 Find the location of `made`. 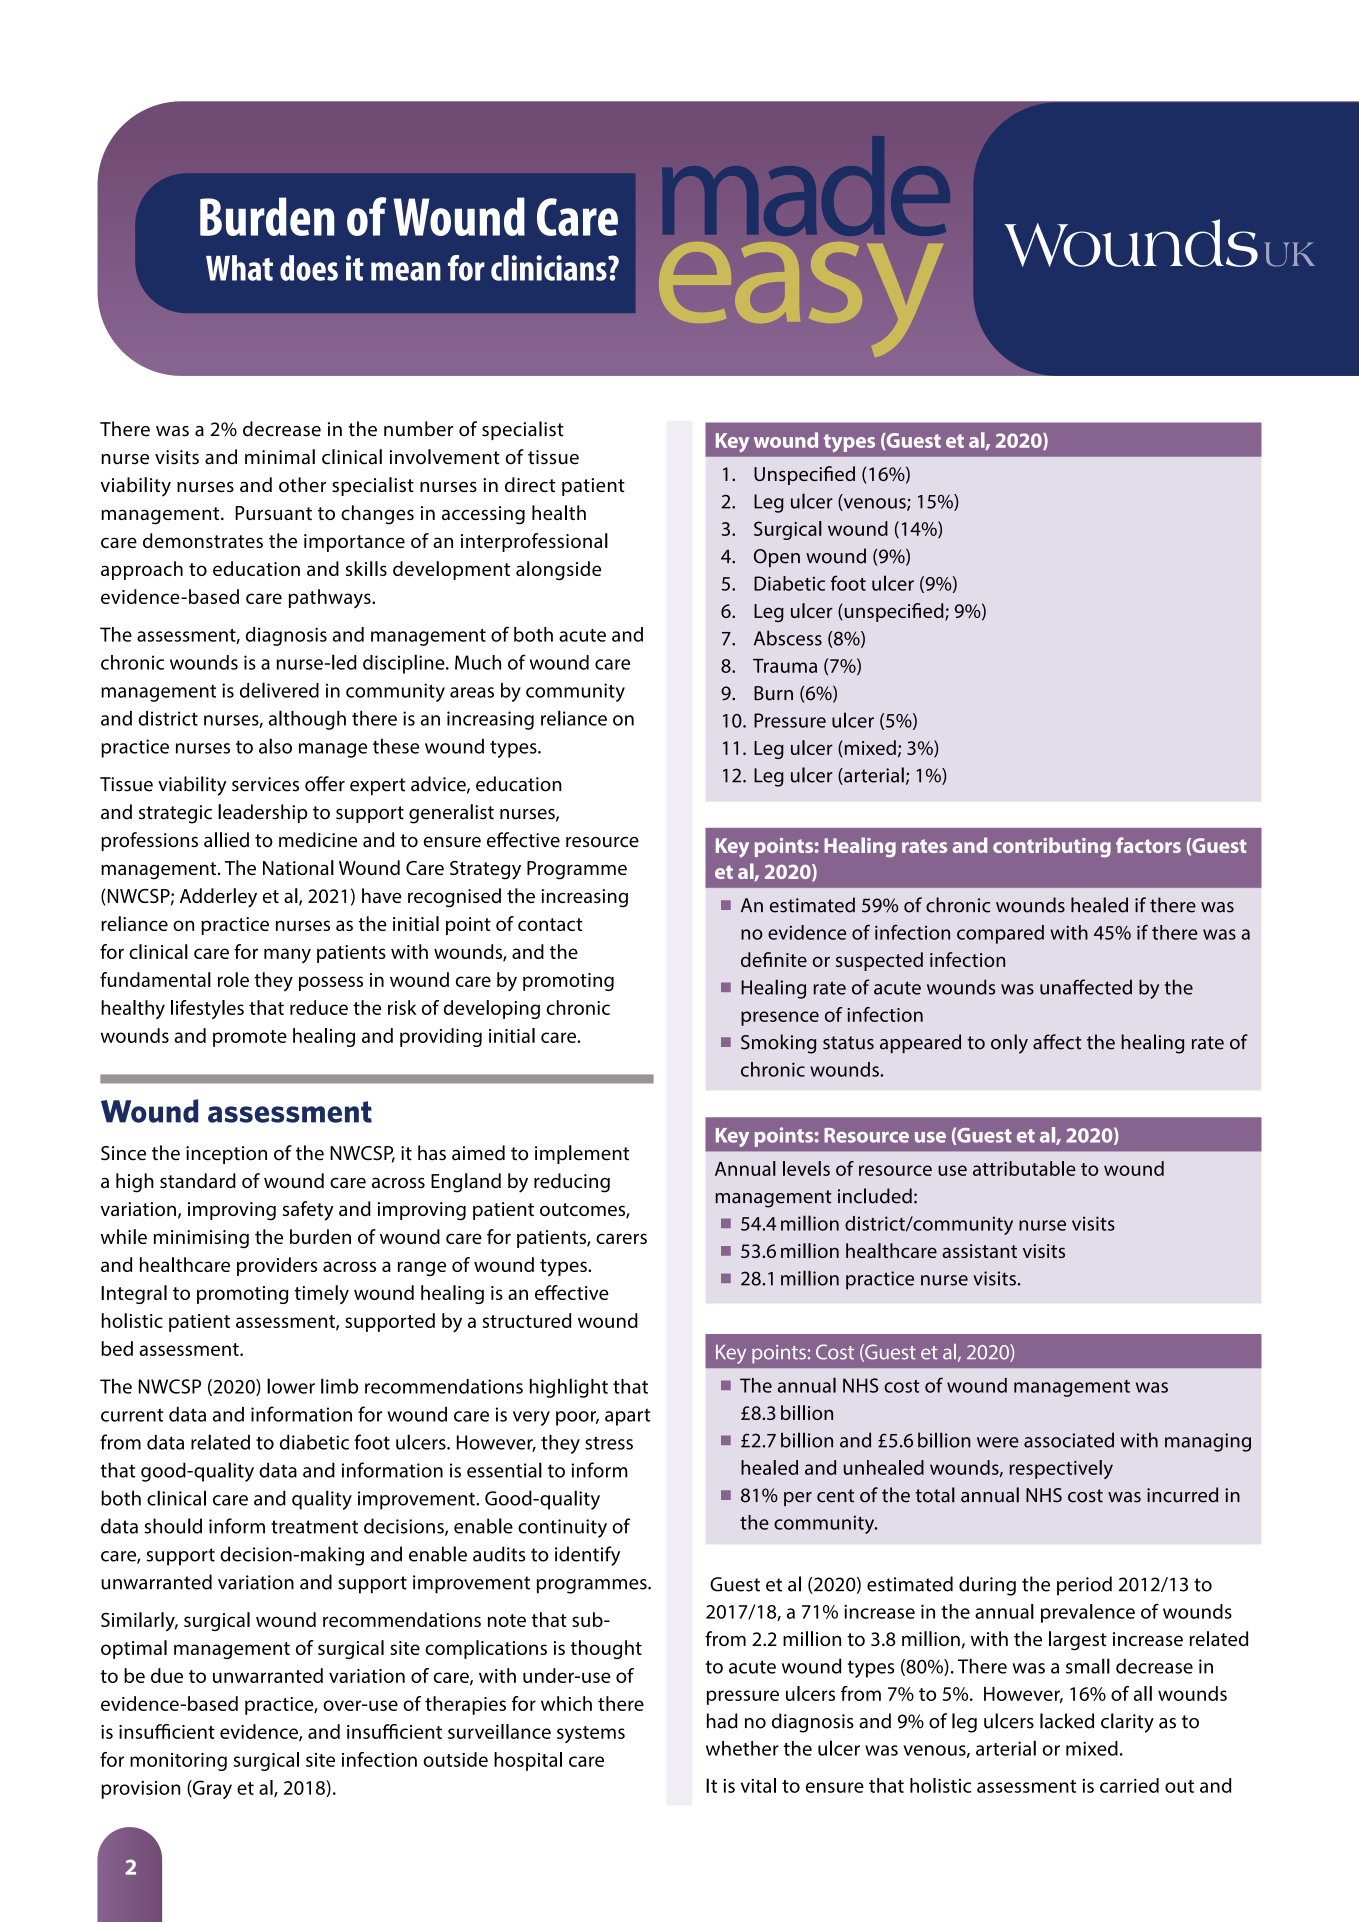

made is located at coordinates (806, 186).
